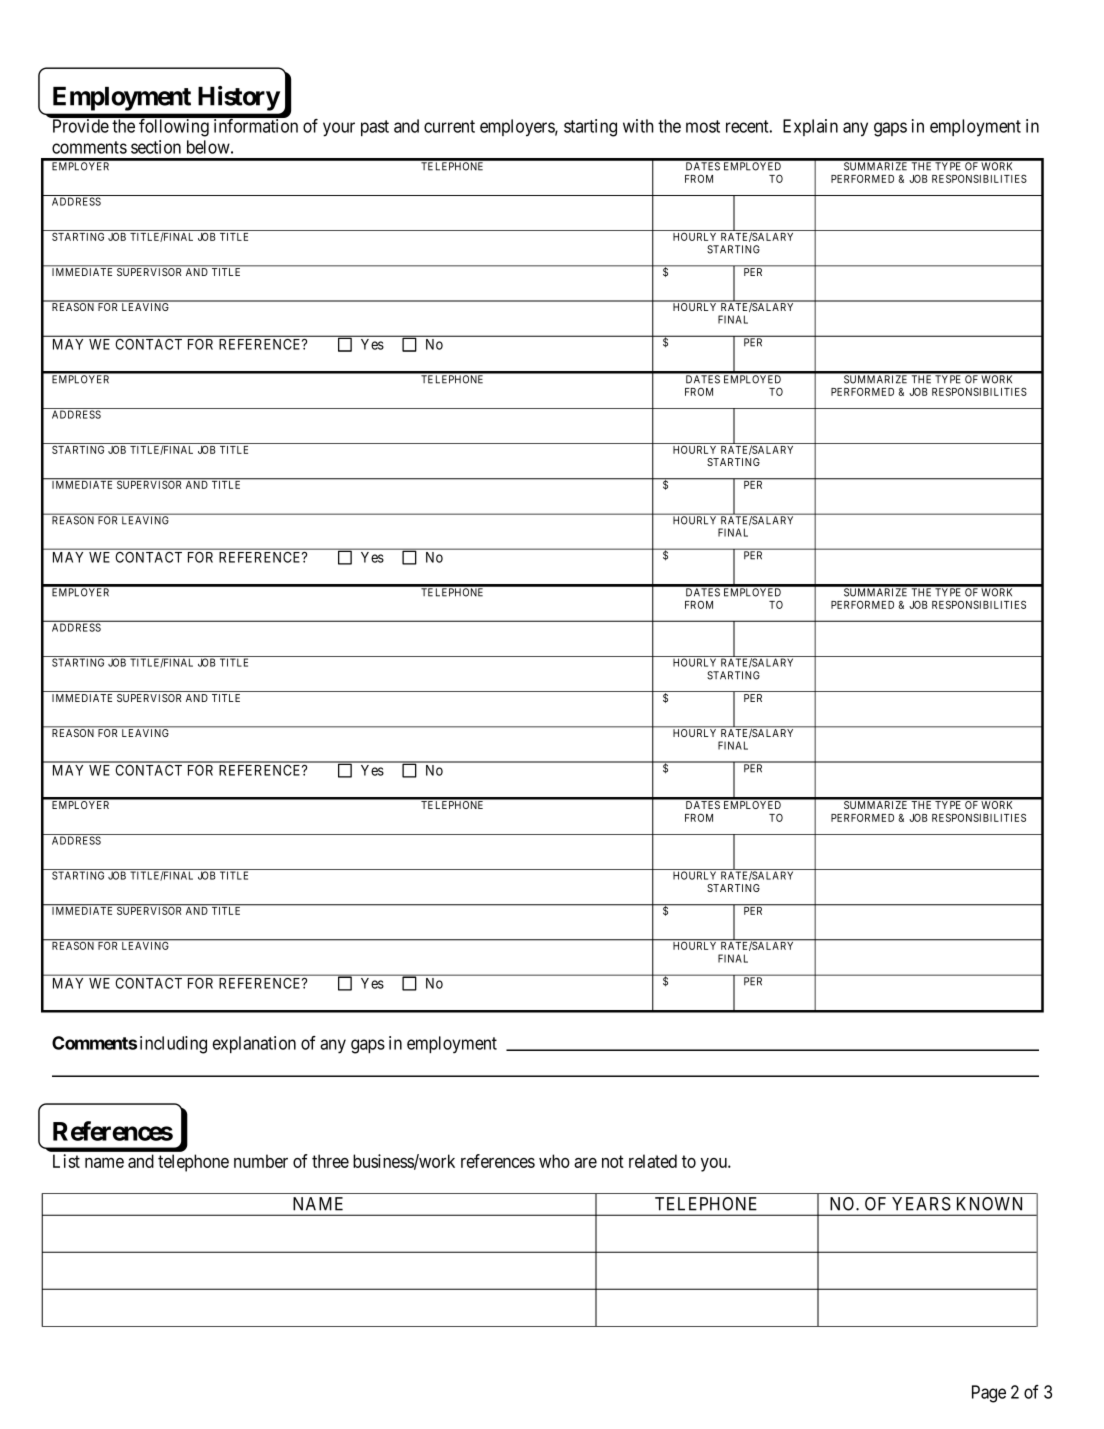  Describe the element at coordinates (261, 1161) in the screenshot. I see `number` at that location.
